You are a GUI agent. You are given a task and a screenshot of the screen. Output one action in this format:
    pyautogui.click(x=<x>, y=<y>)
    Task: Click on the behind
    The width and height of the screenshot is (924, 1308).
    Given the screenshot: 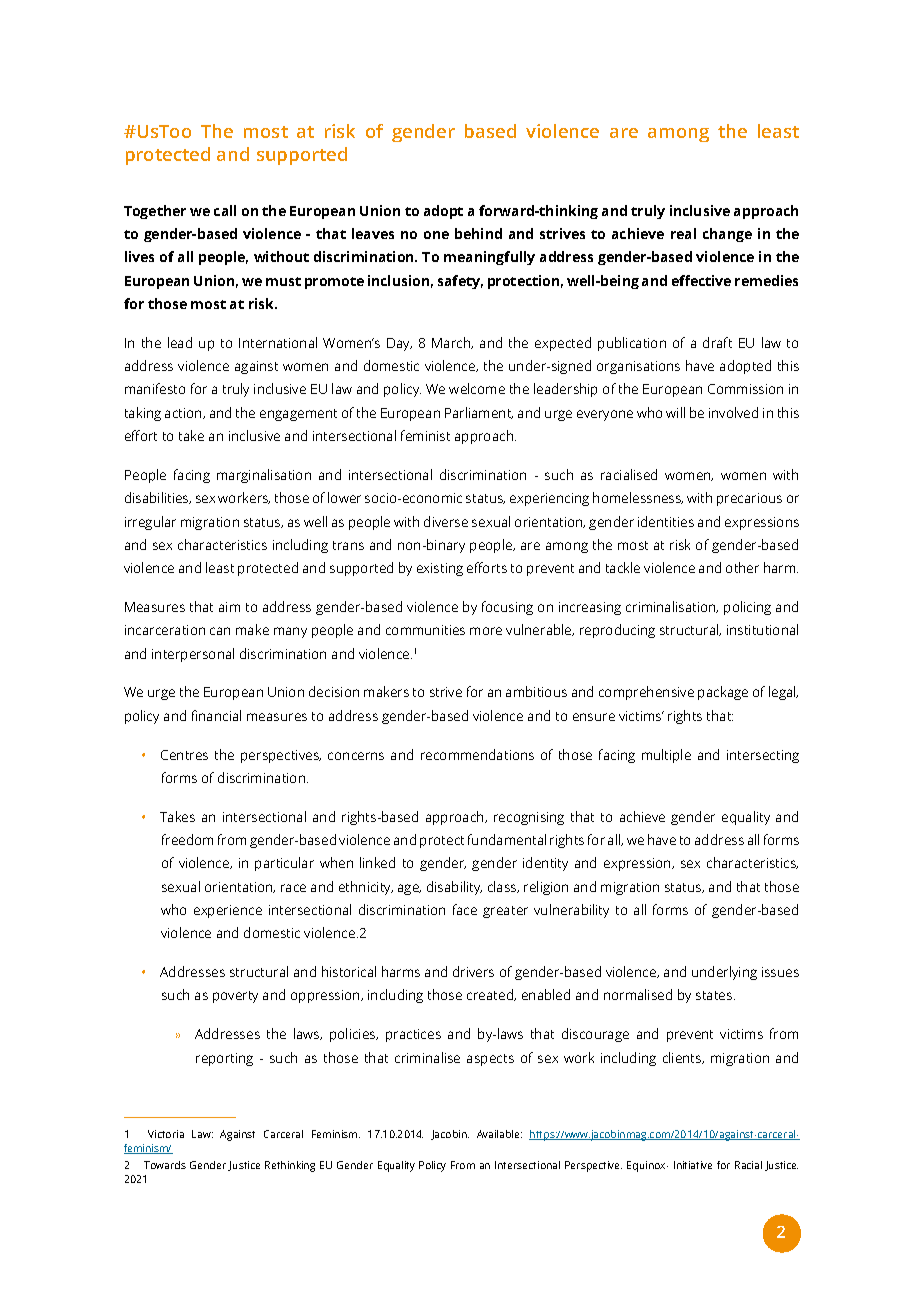 What is the action you would take?
    pyautogui.click(x=478, y=233)
